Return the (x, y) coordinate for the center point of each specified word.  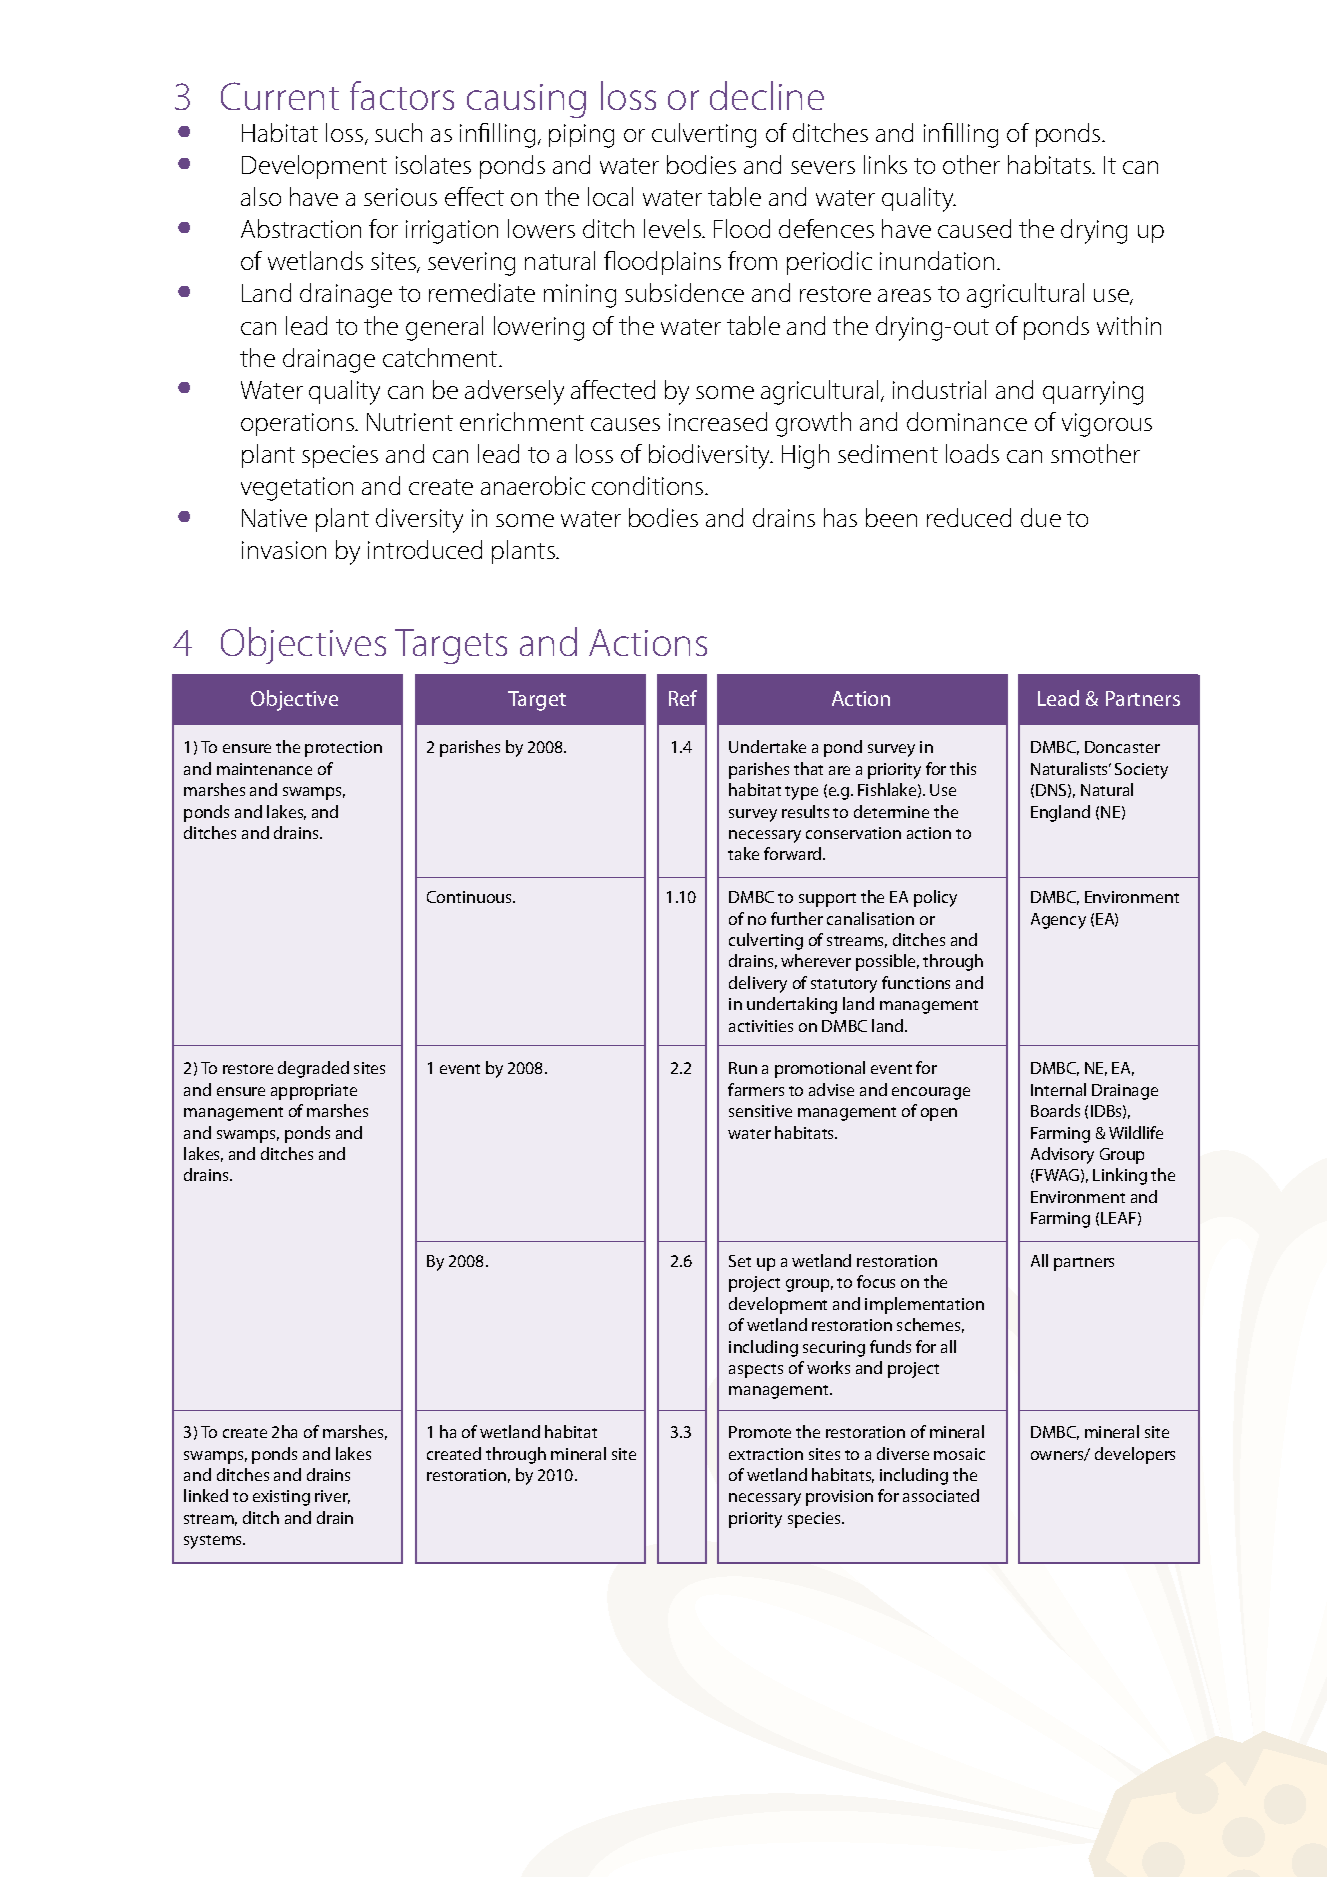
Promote (760, 1432)
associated (941, 1495)
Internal (1058, 1089)
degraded (313, 1069)
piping (581, 136)
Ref (683, 698)
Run (743, 1068)
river (332, 1497)
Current (280, 96)
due (1041, 517)
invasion (284, 550)
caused (974, 228)
